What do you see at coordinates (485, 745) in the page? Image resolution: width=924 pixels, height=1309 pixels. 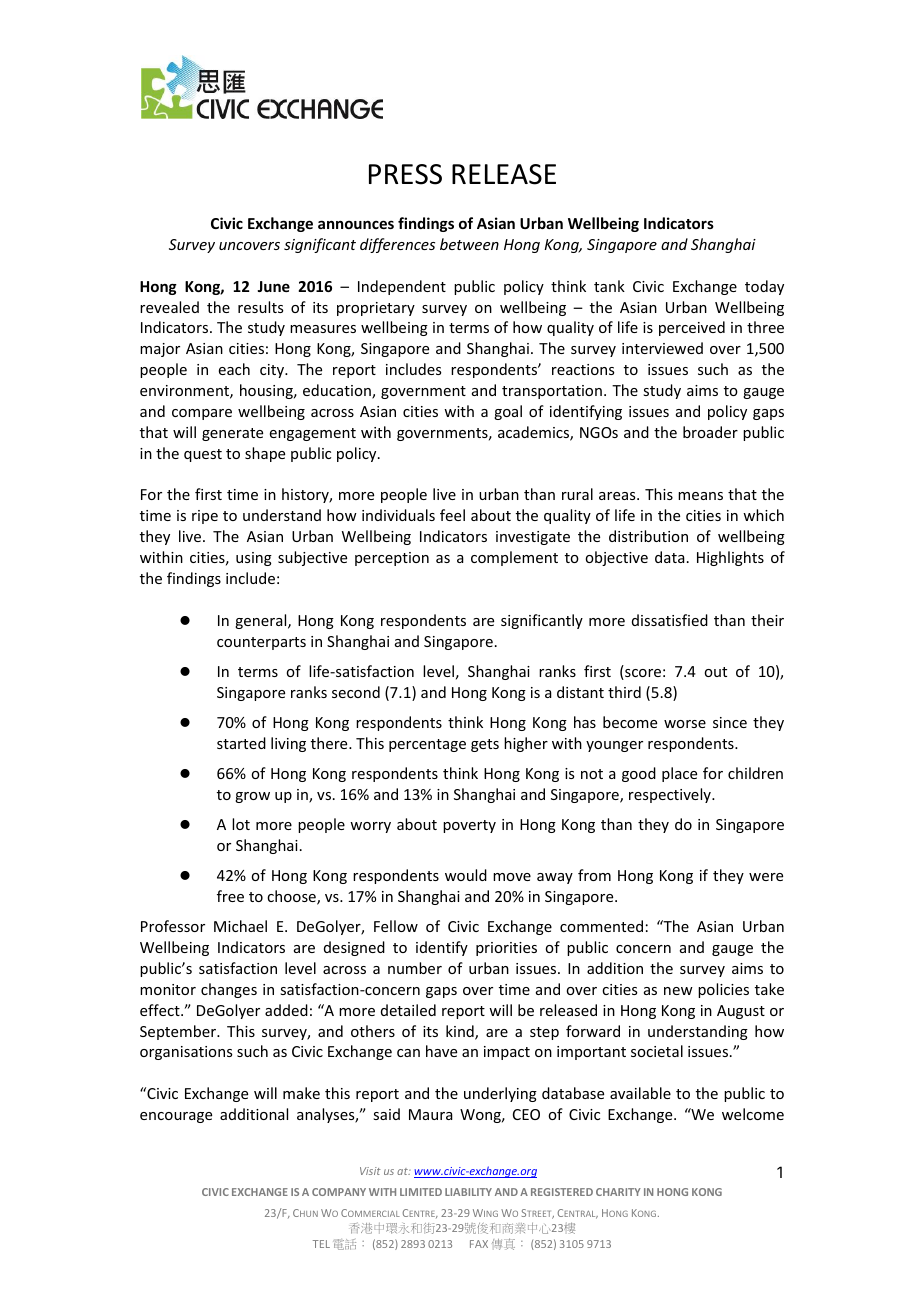 I see `gets` at bounding box center [485, 745].
